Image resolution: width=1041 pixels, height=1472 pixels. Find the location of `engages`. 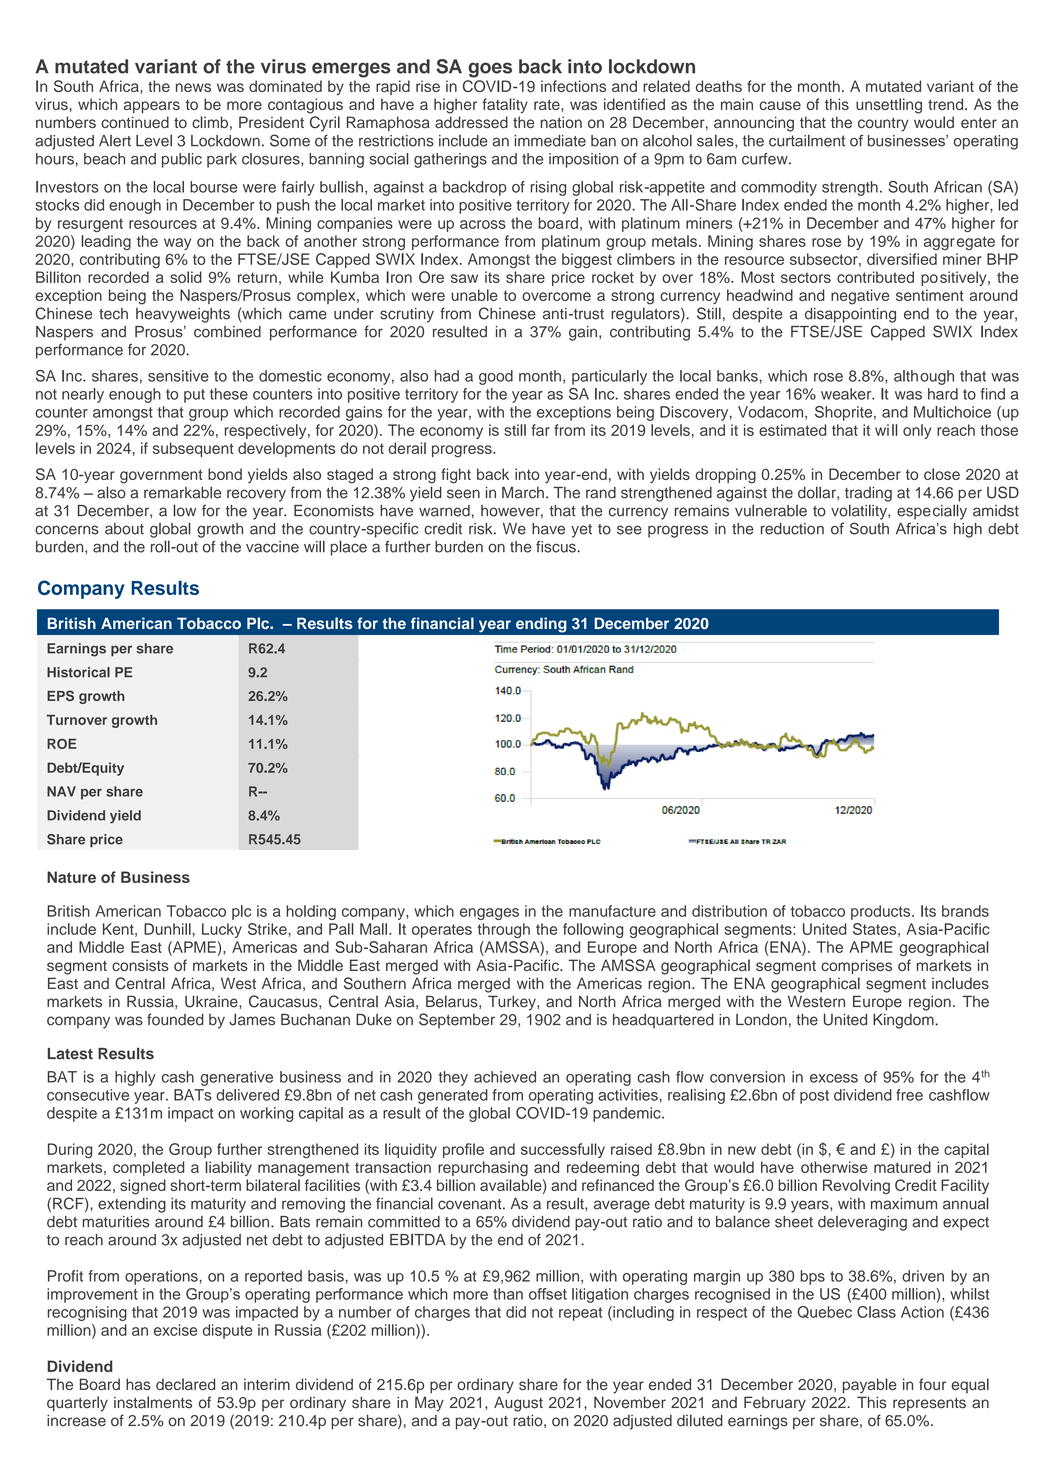

engages is located at coordinates (489, 914).
